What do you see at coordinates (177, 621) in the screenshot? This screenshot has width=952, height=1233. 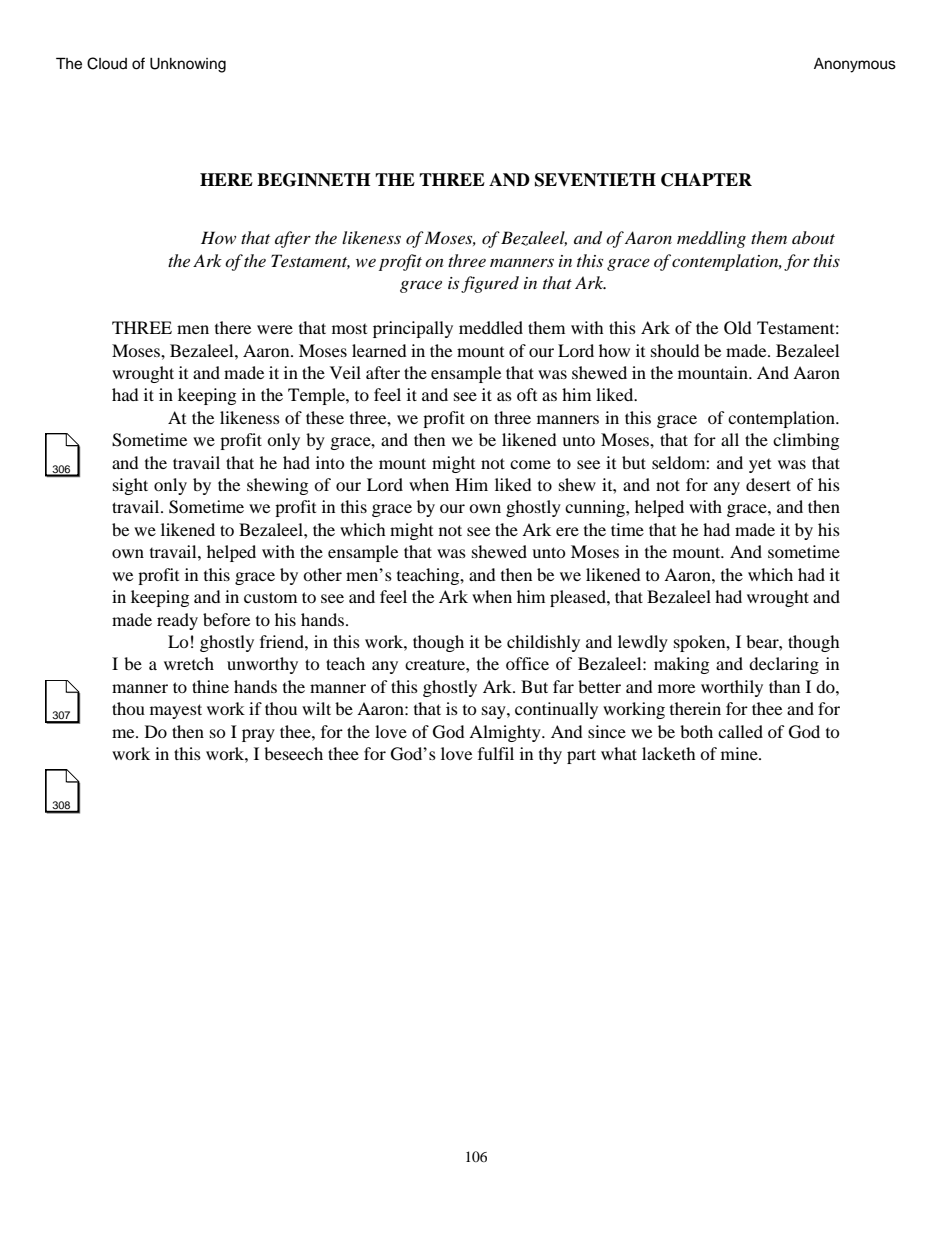 I see `ready` at bounding box center [177, 621].
